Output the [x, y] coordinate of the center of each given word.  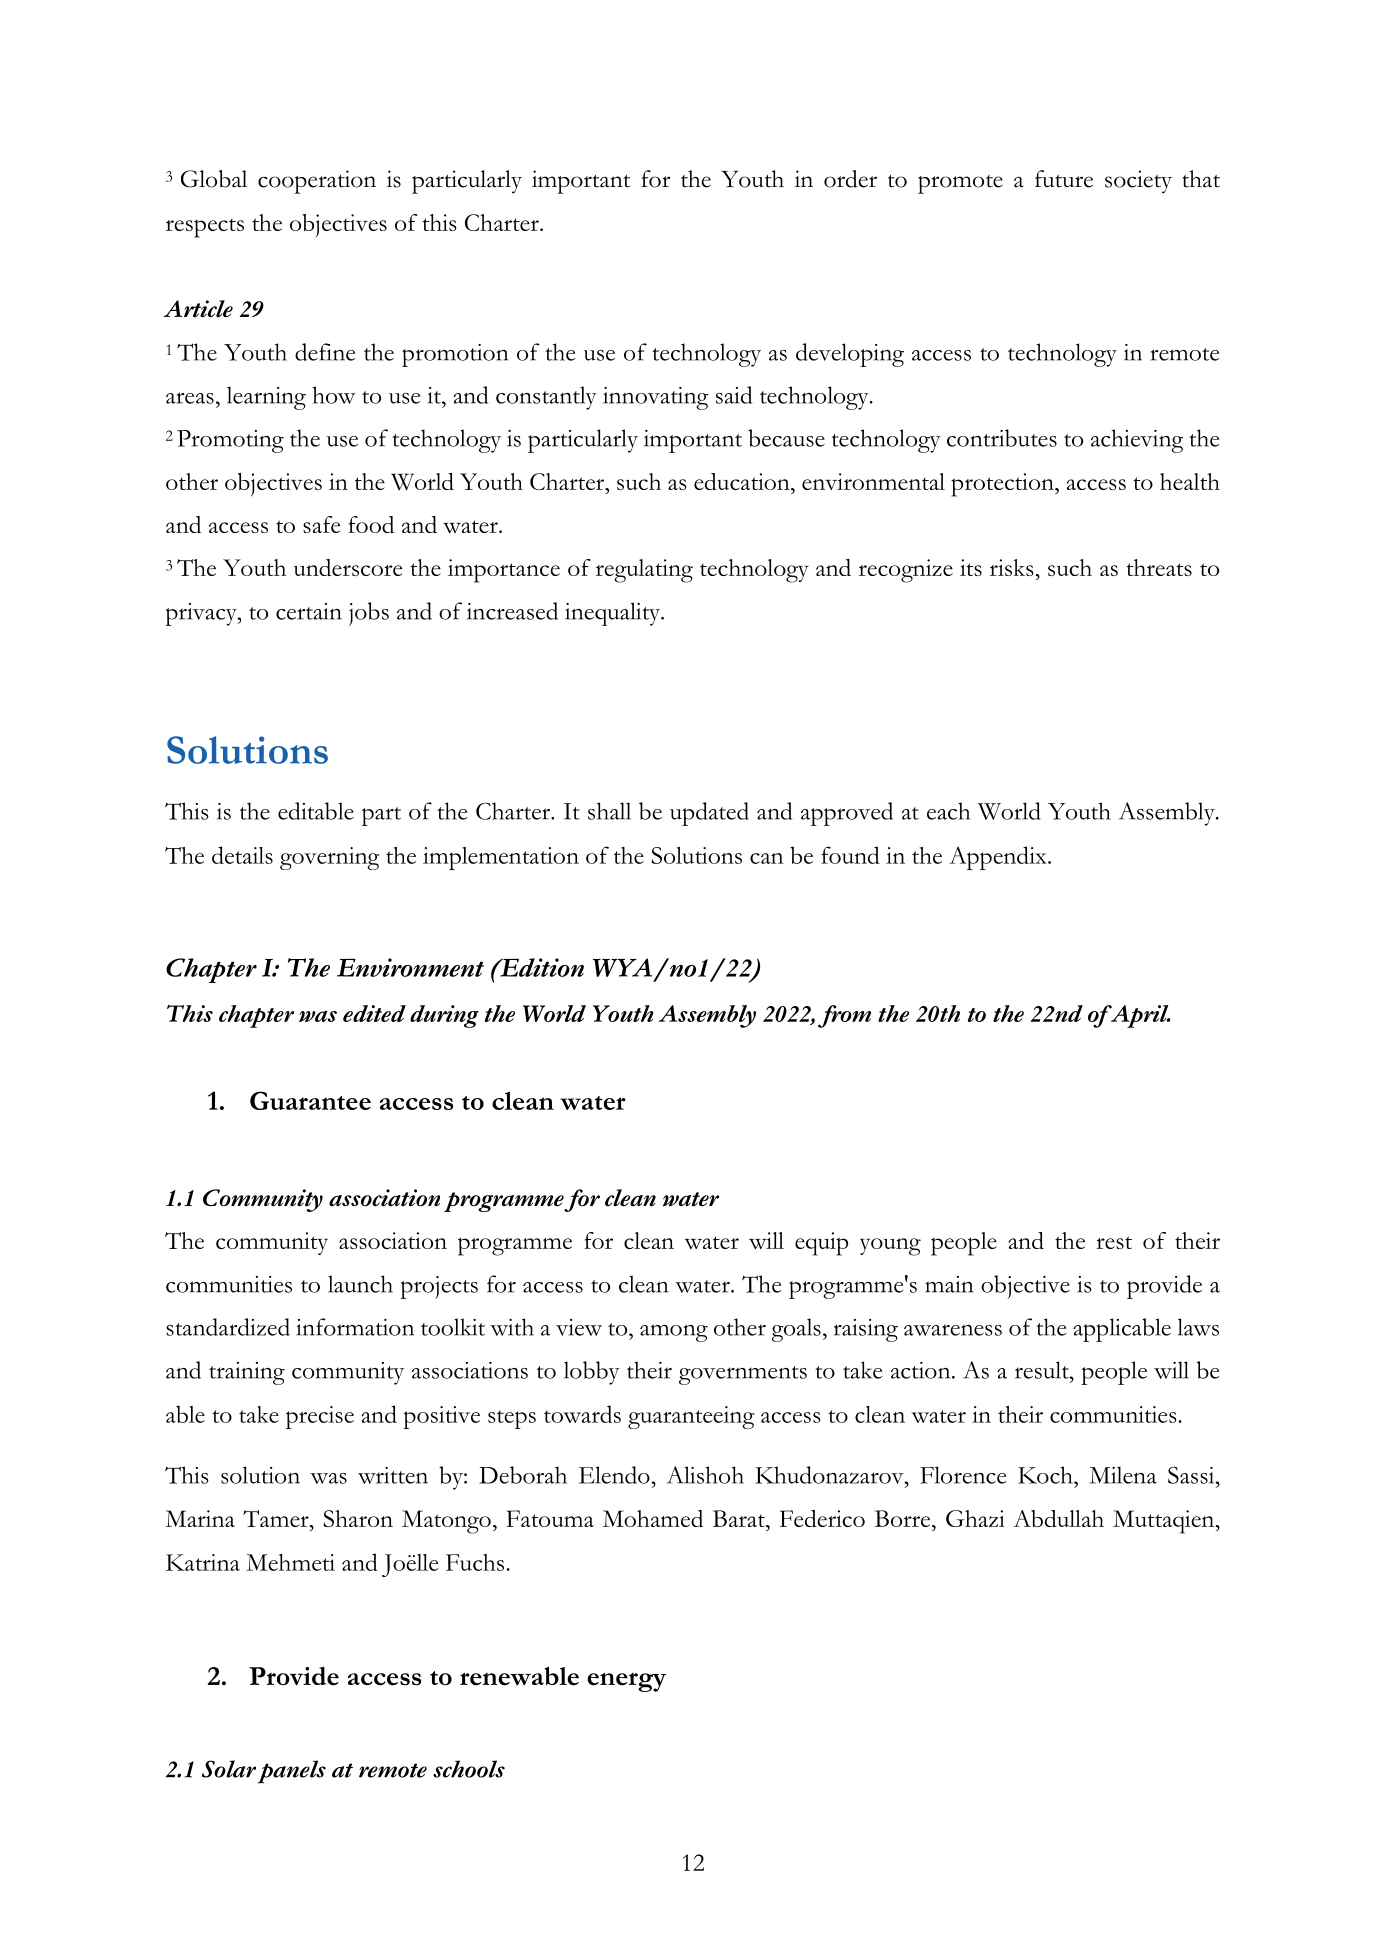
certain [309, 611]
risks [1012, 567]
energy [626, 1682]
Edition [541, 967]
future [1064, 179]
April [1140, 1016]
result [1043, 1370]
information [355, 1327]
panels [292, 1772]
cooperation [317, 182]
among [674, 1333]
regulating [644, 571]
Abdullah [1058, 1518]
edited [374, 1013]
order [850, 179]
